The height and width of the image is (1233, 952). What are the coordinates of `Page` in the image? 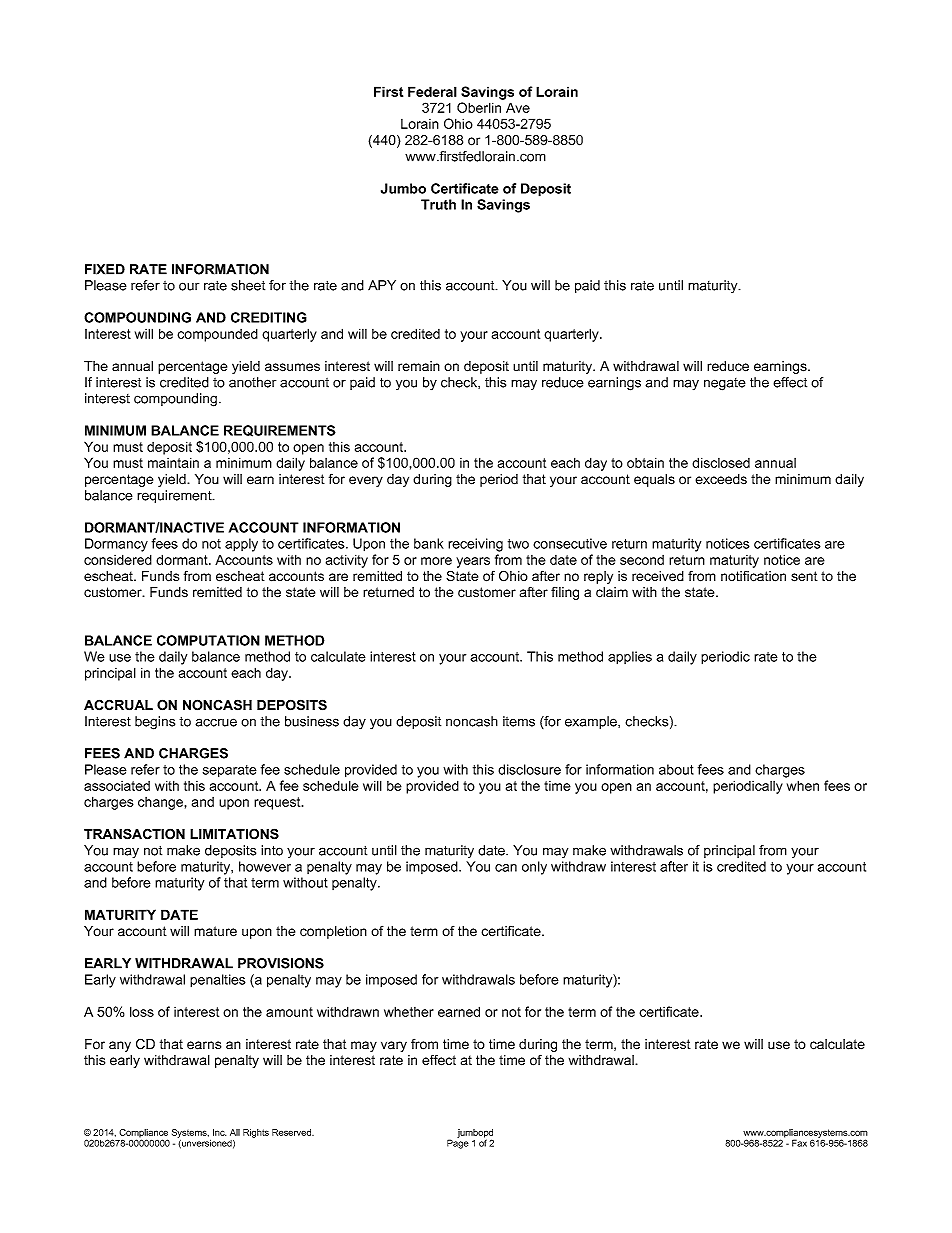 It's located at (458, 1143).
